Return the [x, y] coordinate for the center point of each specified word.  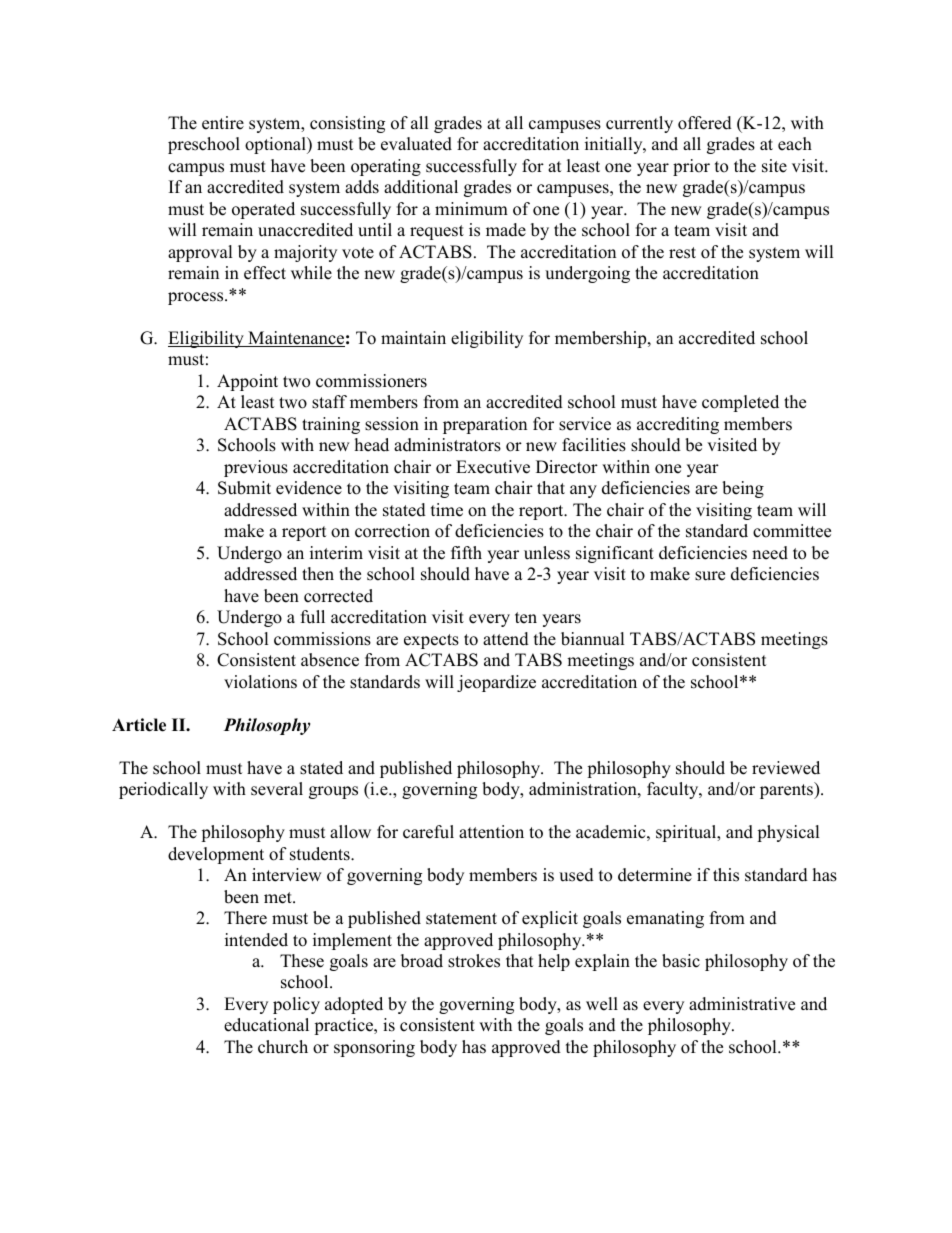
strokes [474, 961]
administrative [742, 1004]
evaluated [416, 144]
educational [266, 1025]
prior [691, 167]
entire [223, 123]
